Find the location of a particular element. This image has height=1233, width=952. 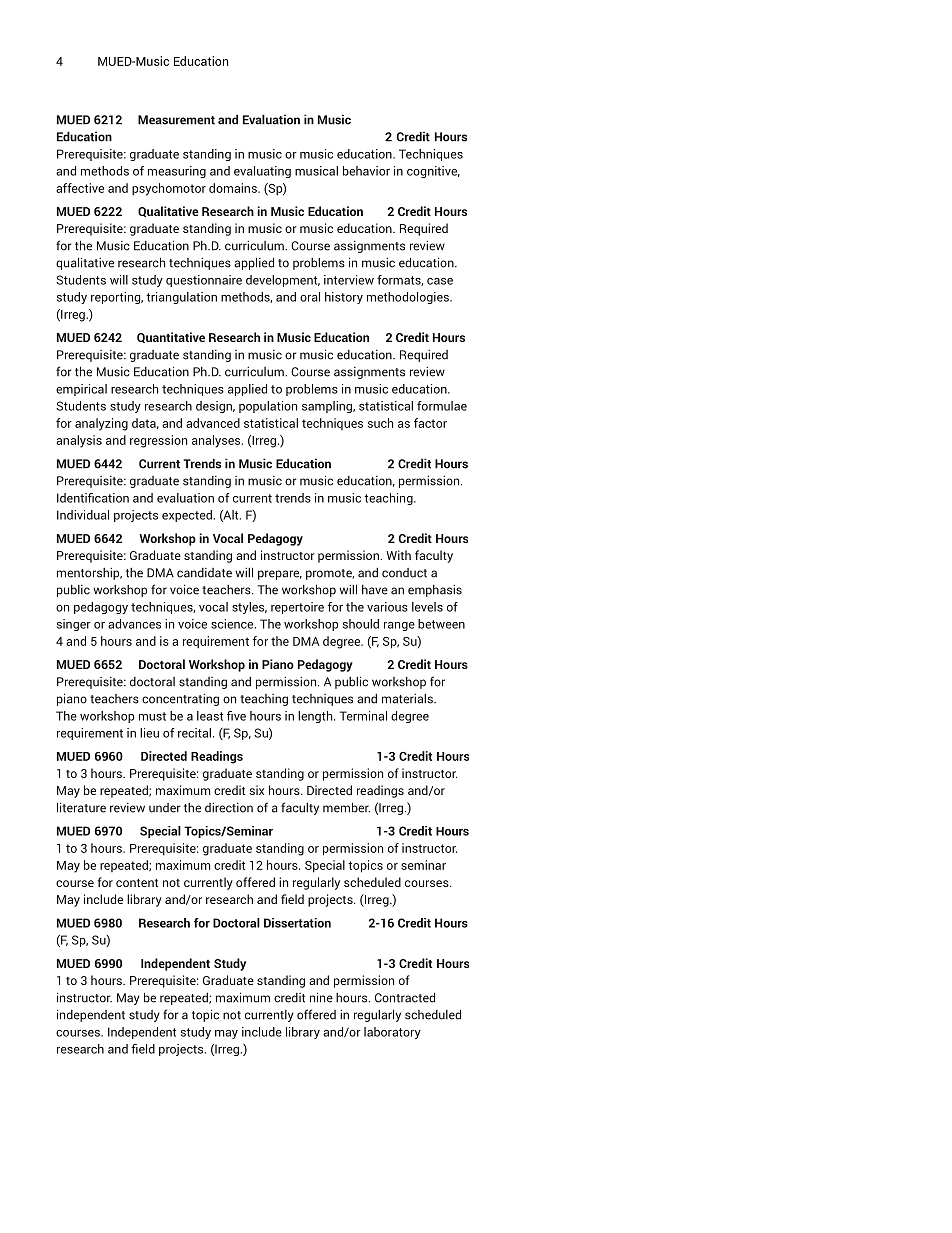

affective is located at coordinates (80, 188).
